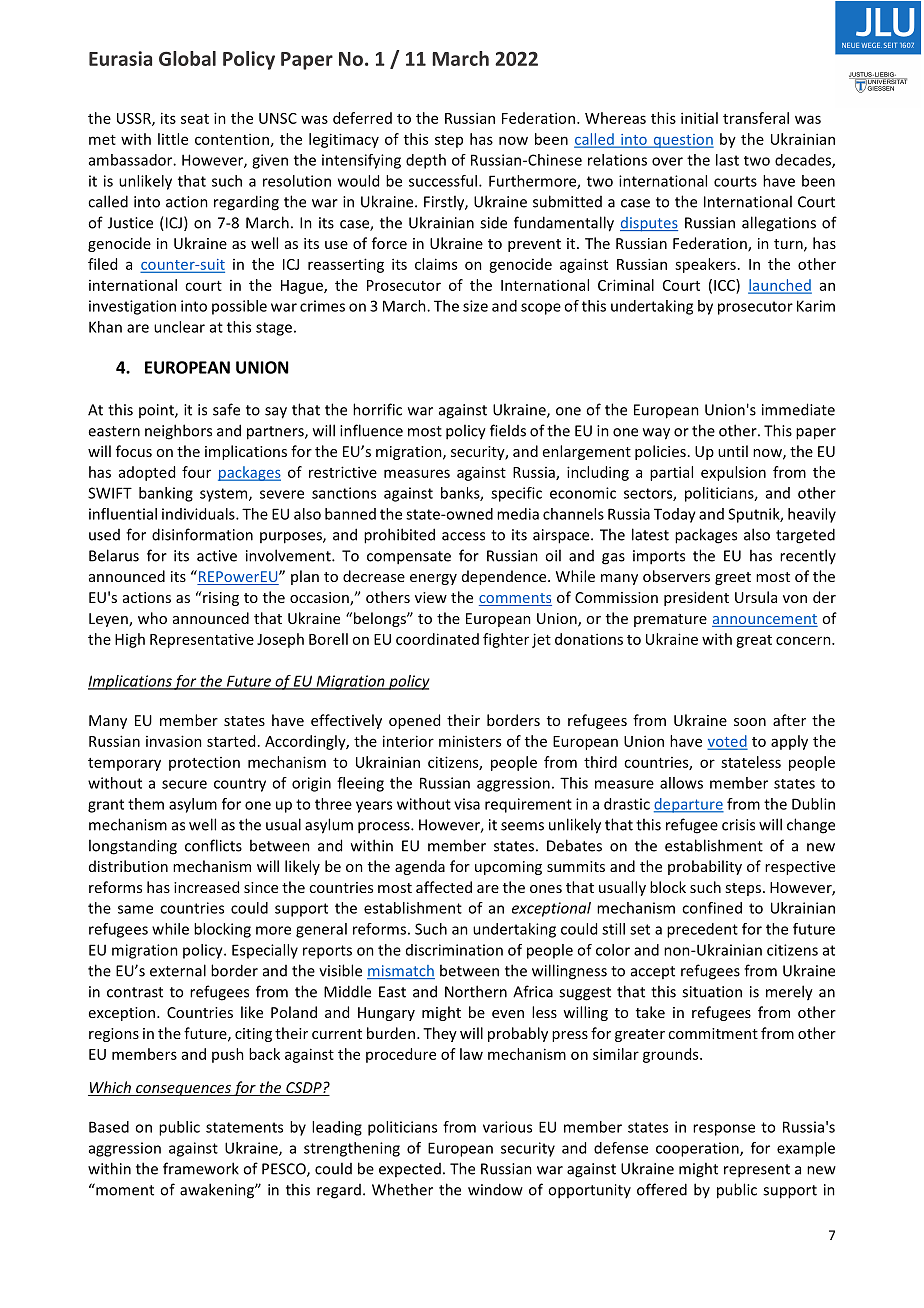 The image size is (924, 1308). Describe the element at coordinates (780, 286) in the screenshot. I see `launched` at that location.
